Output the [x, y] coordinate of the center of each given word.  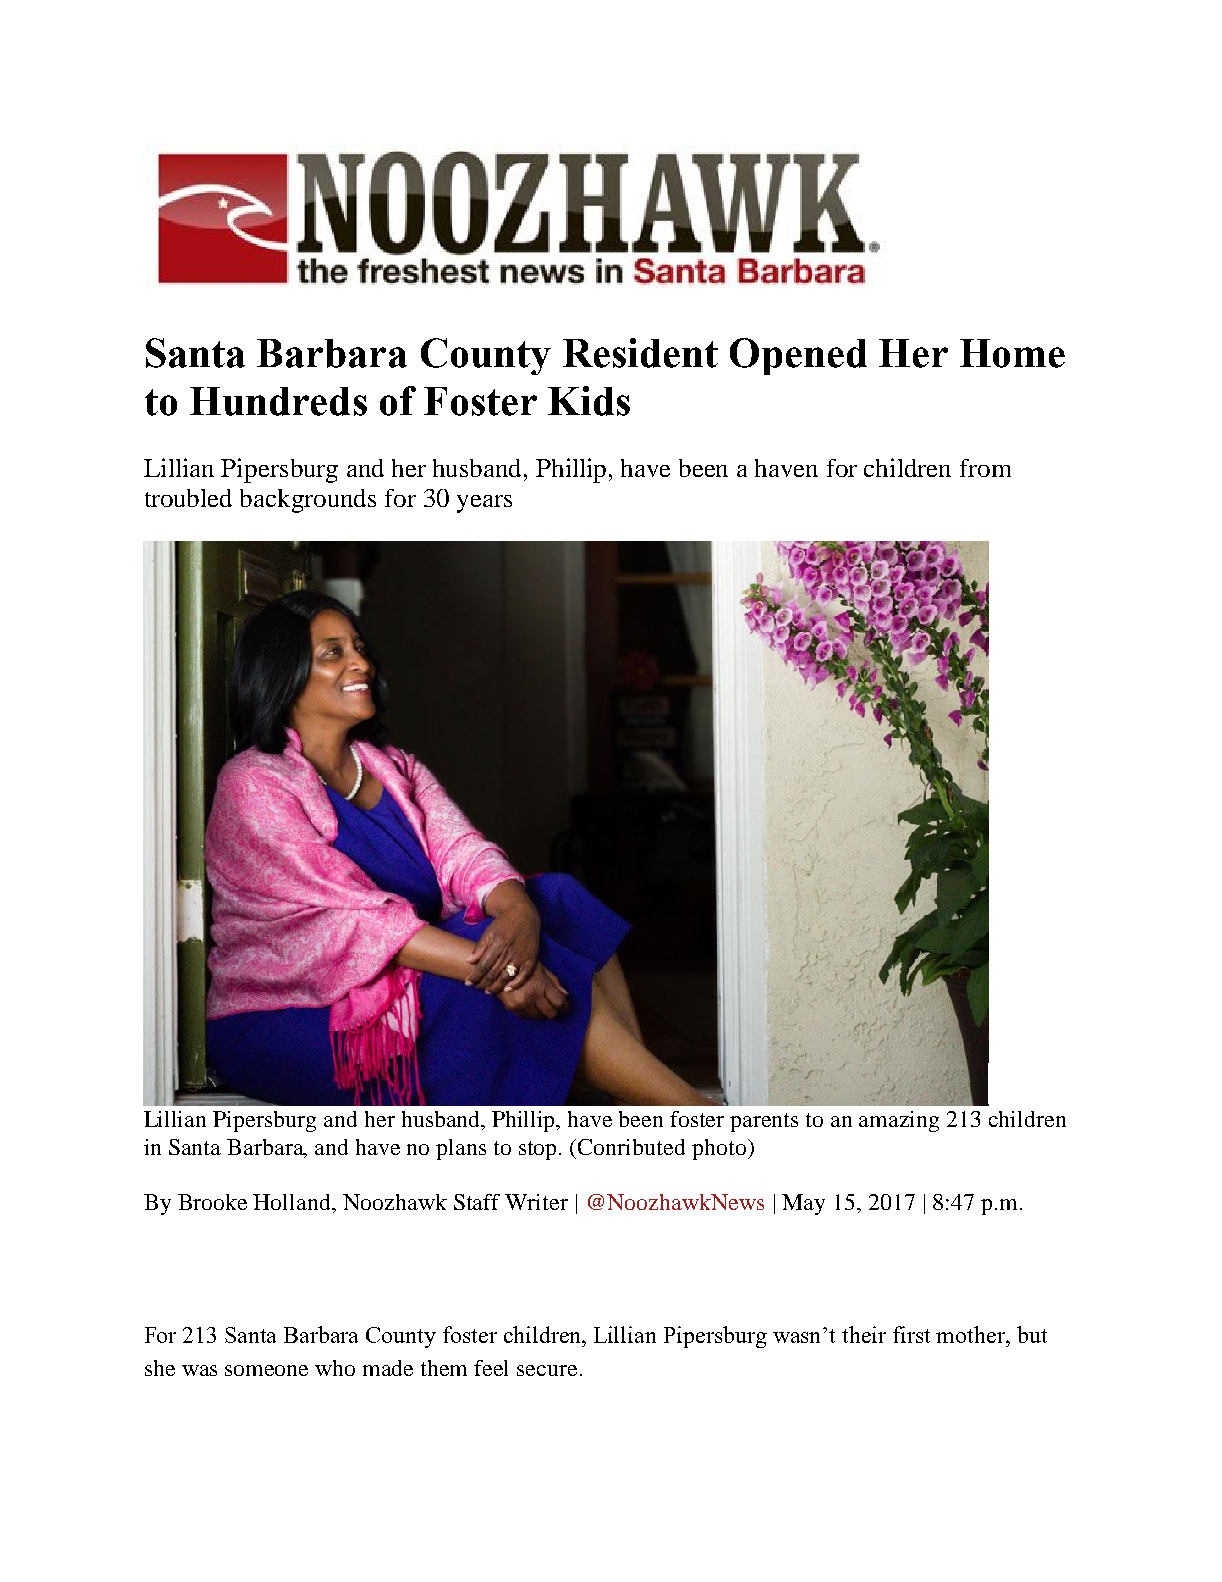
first [911, 1334]
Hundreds [278, 401]
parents [764, 1122]
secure [547, 1370]
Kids [589, 401]
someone [266, 1370]
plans [461, 1149]
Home [1012, 353]
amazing [899, 1121]
